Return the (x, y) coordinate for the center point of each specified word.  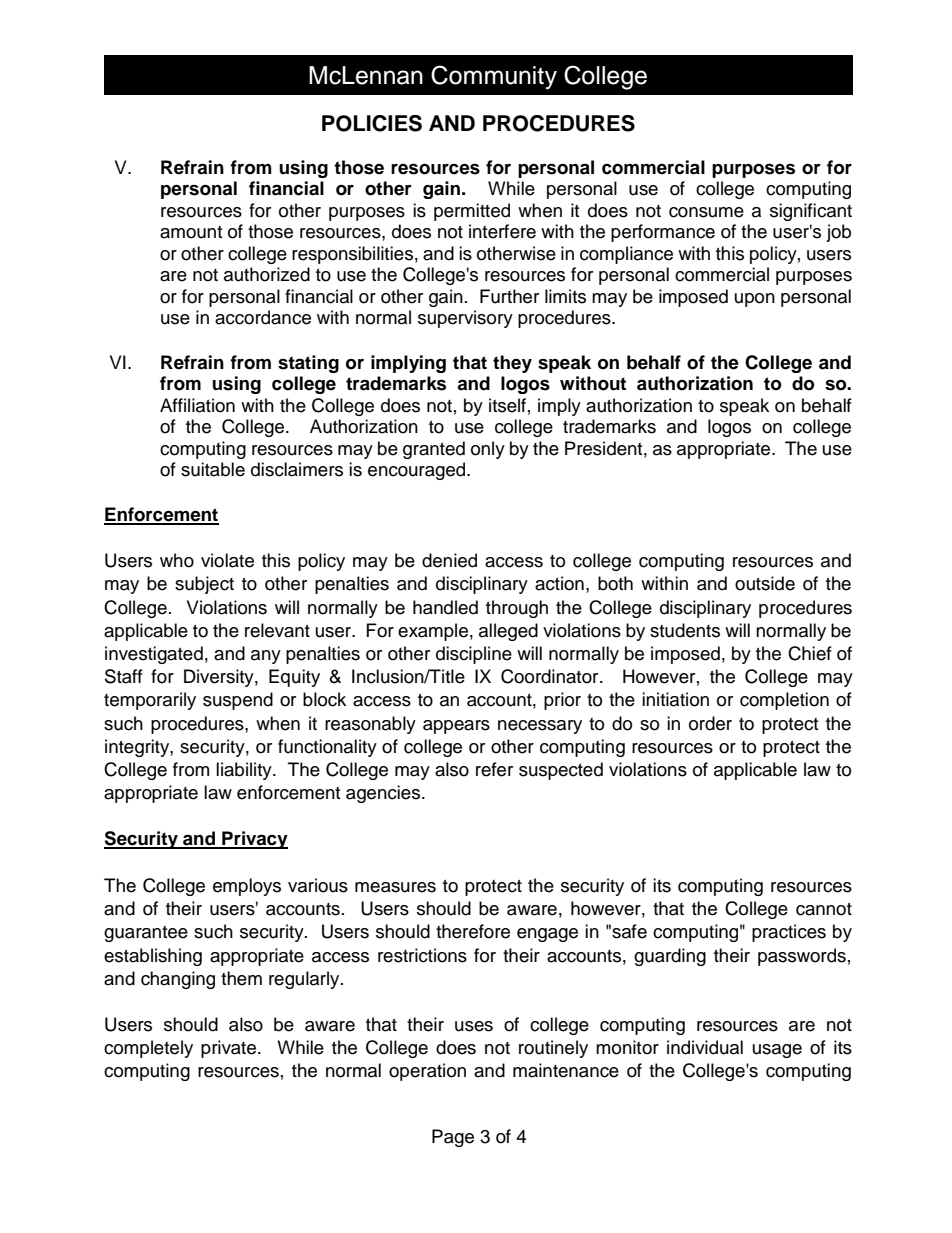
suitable (213, 469)
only (488, 450)
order (710, 723)
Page (453, 1138)
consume (706, 212)
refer (494, 769)
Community (494, 77)
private (230, 1049)
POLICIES (372, 123)
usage (777, 1051)
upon (755, 300)
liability (245, 771)
